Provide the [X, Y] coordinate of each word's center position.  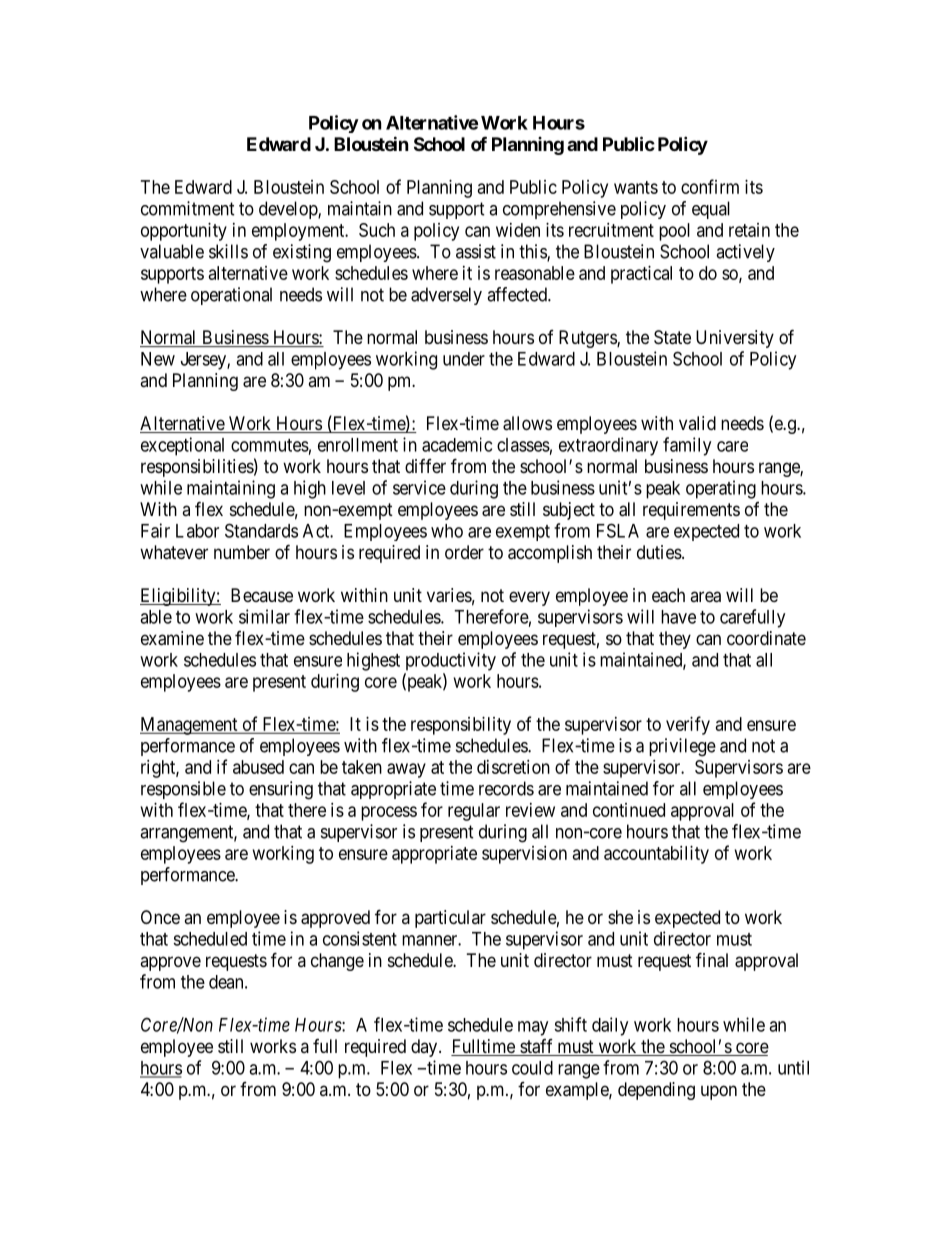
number [242, 552]
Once [160, 917]
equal [711, 210]
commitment [188, 208]
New [158, 359]
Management [190, 726]
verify [688, 725]
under [464, 359]
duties [659, 552]
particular [450, 919]
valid [697, 423]
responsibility [461, 726]
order [464, 552]
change [337, 962]
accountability [656, 855]
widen [518, 230]
